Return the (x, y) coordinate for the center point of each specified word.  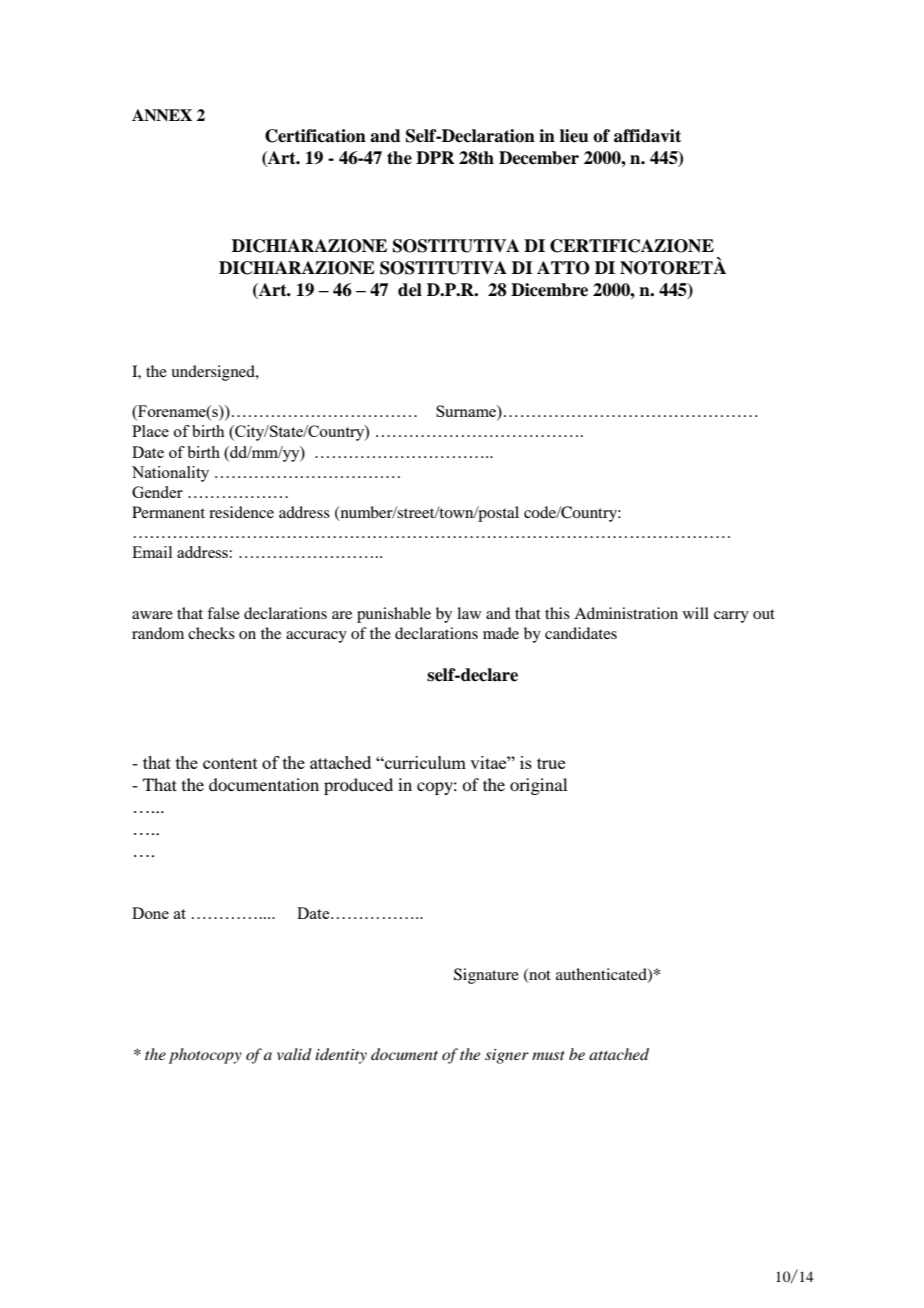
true (551, 763)
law (469, 613)
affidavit (647, 136)
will (696, 613)
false (223, 613)
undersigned (214, 373)
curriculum (424, 762)
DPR (435, 157)
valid (294, 1054)
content (230, 763)
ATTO (563, 268)
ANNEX (162, 115)
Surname (467, 412)
